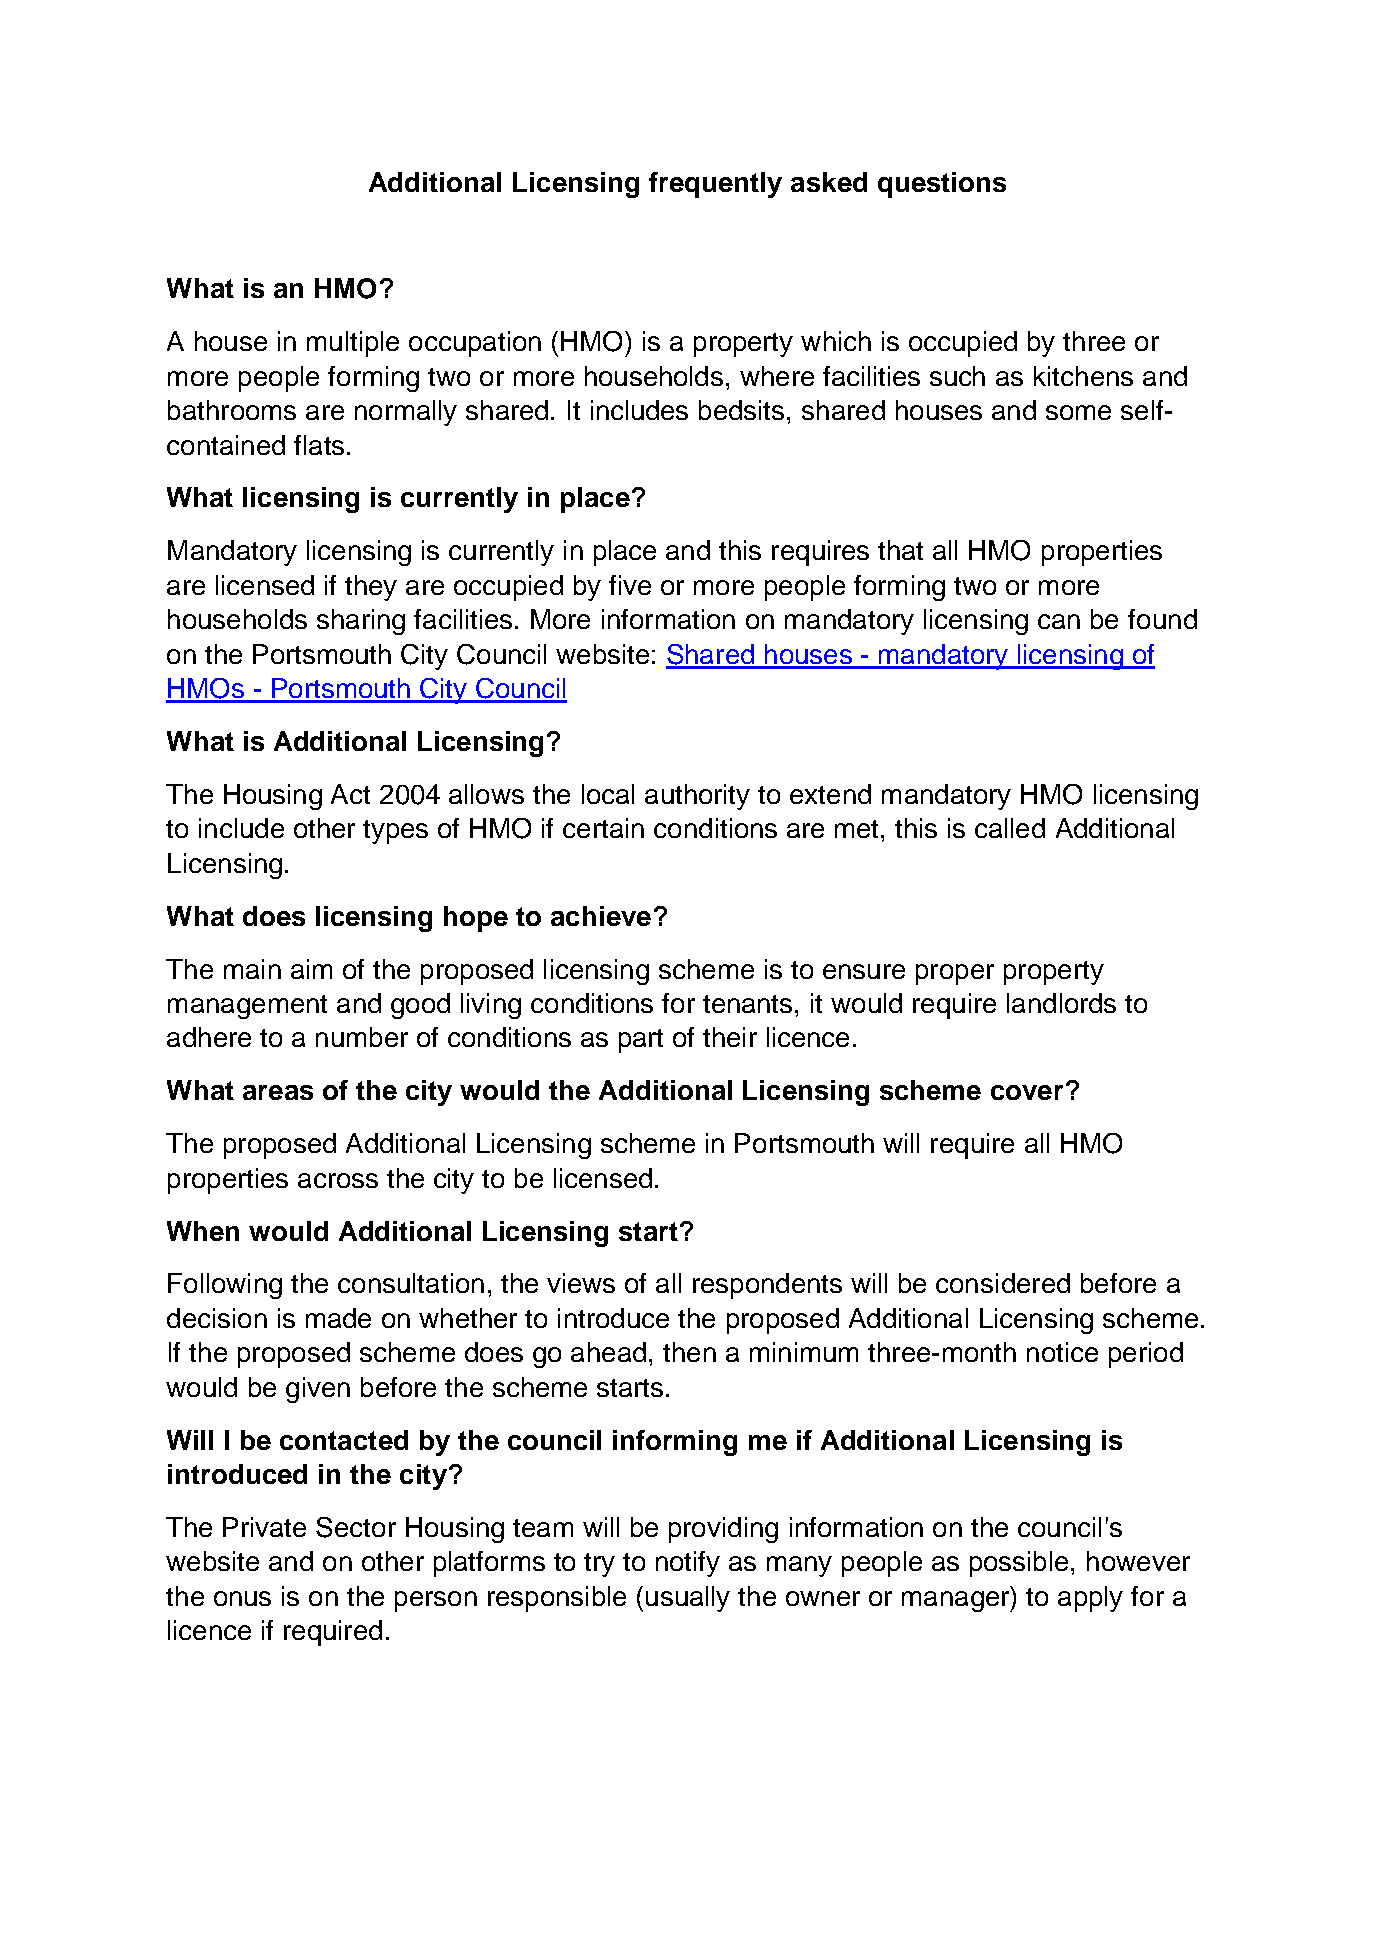  I want to click on frequently, so click(715, 185).
